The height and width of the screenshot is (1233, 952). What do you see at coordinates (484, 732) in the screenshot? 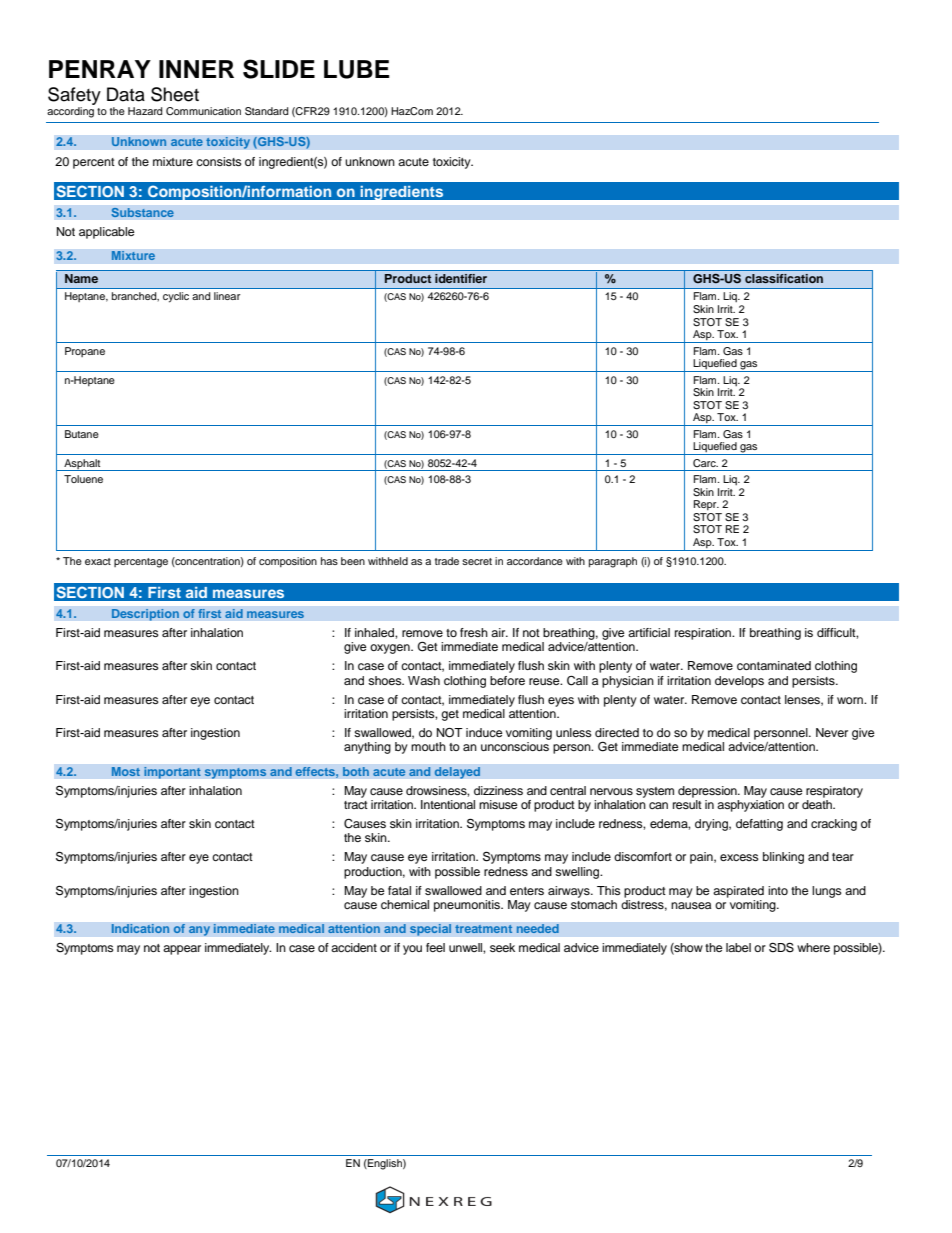
I see `induce` at bounding box center [484, 732].
